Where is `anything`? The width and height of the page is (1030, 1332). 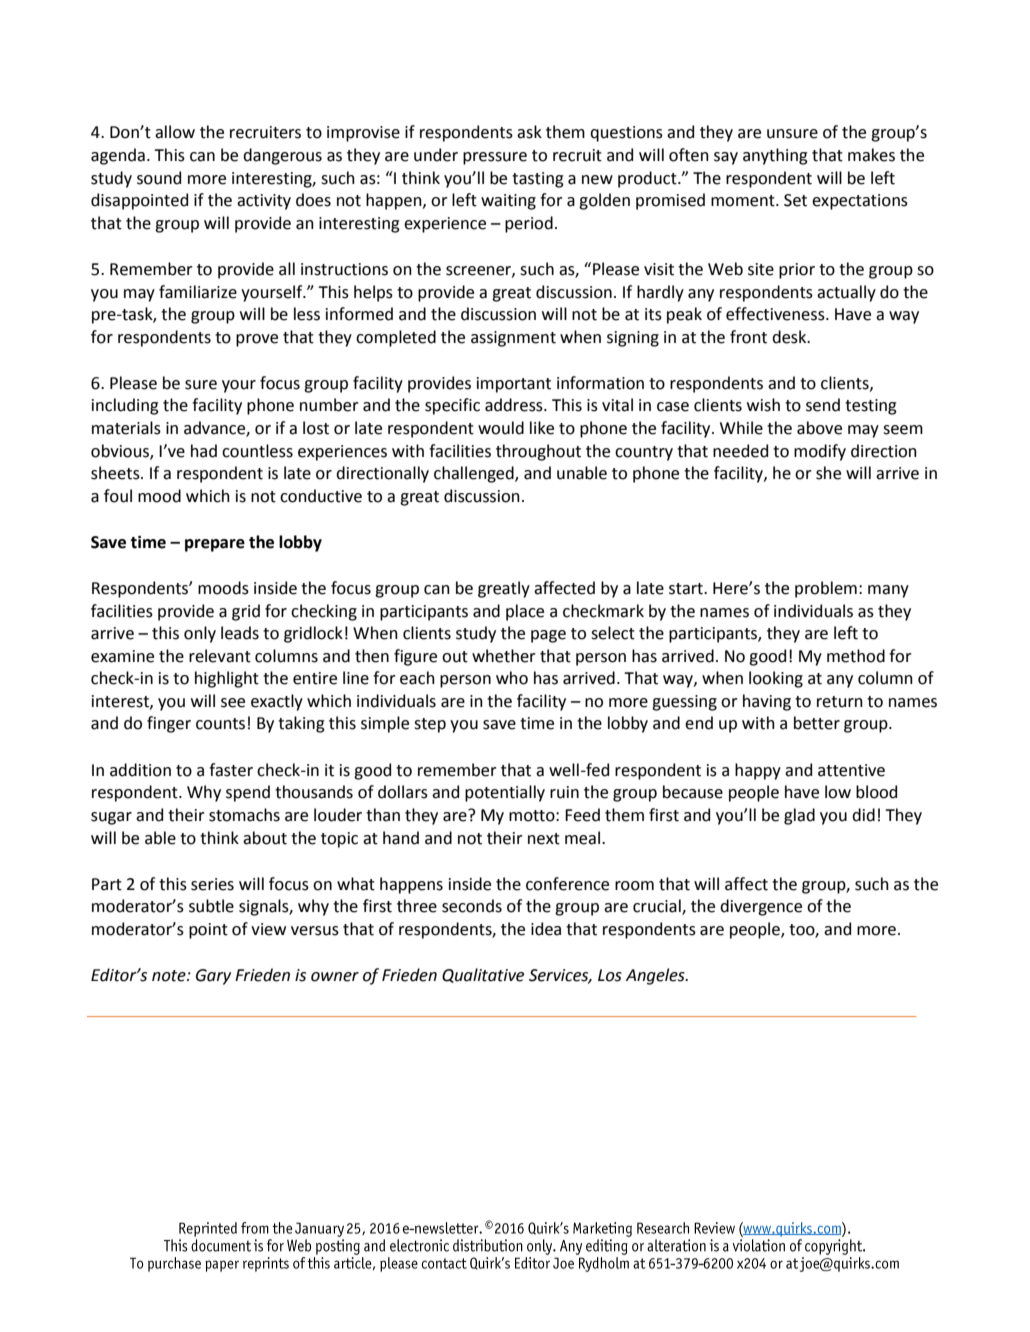
anything is located at coordinates (775, 156).
